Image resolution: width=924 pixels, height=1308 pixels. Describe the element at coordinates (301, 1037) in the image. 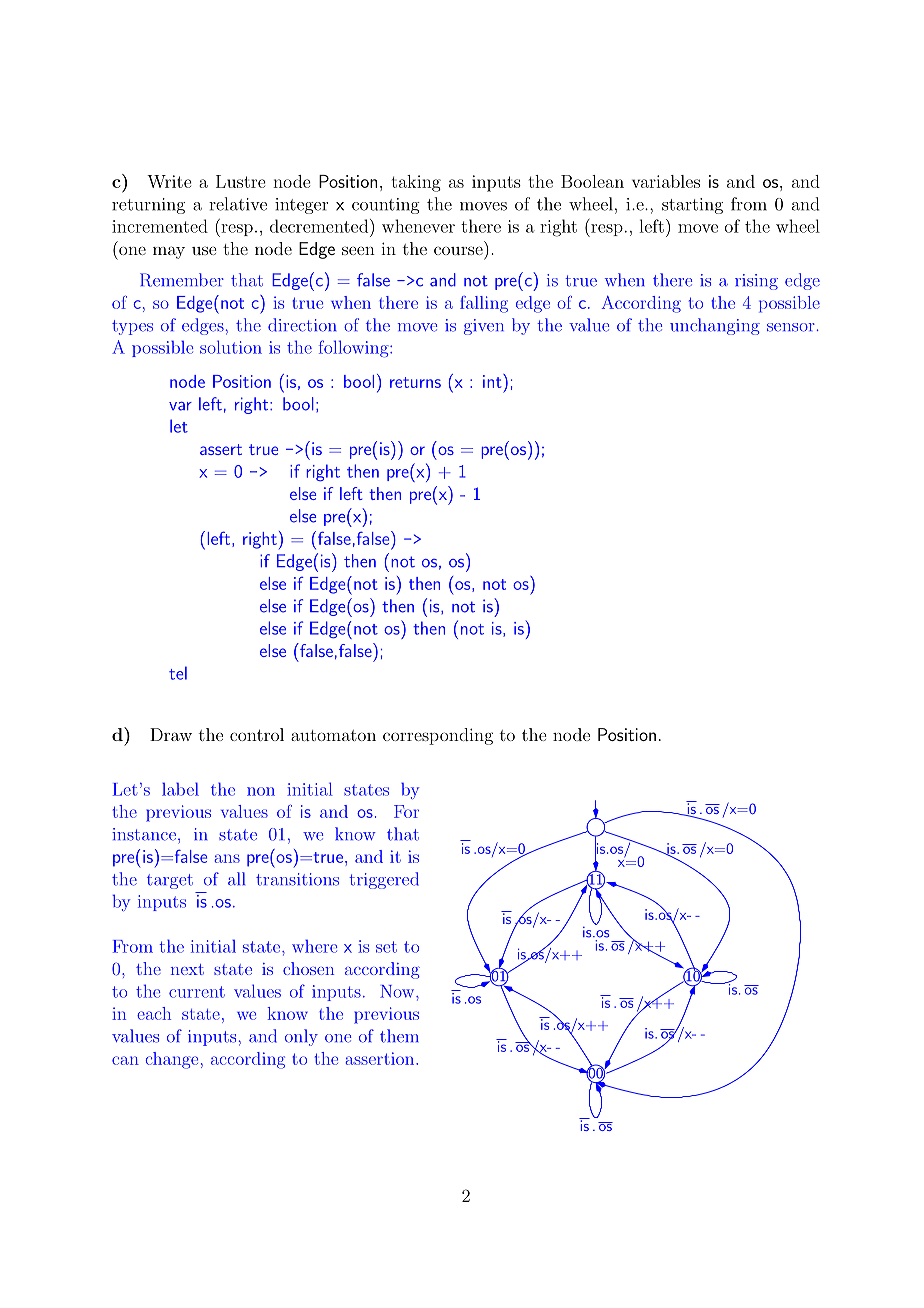

I see `only` at that location.
